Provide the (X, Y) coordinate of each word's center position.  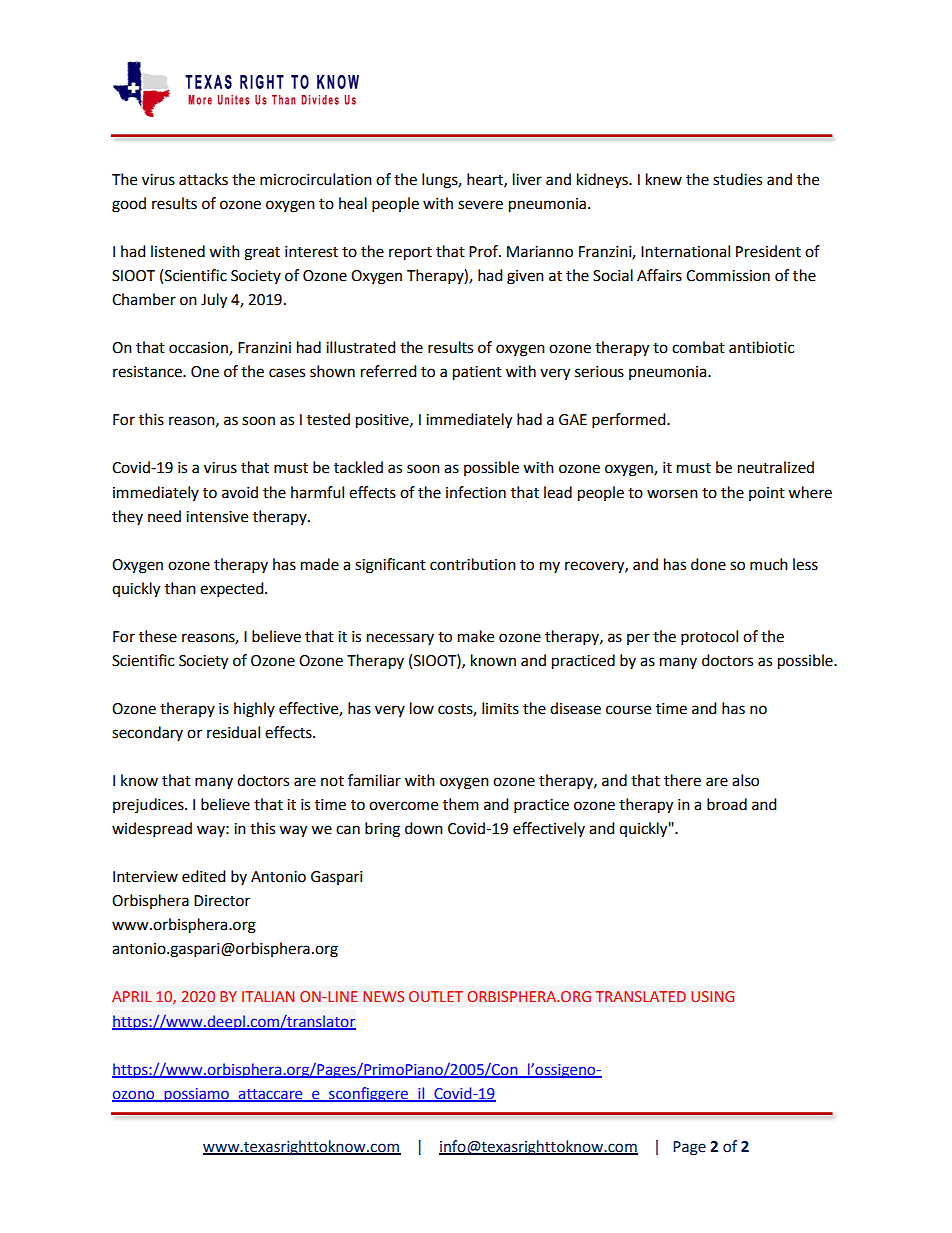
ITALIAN (268, 996)
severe (480, 205)
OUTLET (436, 996)
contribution (473, 564)
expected (233, 590)
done (708, 564)
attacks (203, 179)
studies (737, 179)
